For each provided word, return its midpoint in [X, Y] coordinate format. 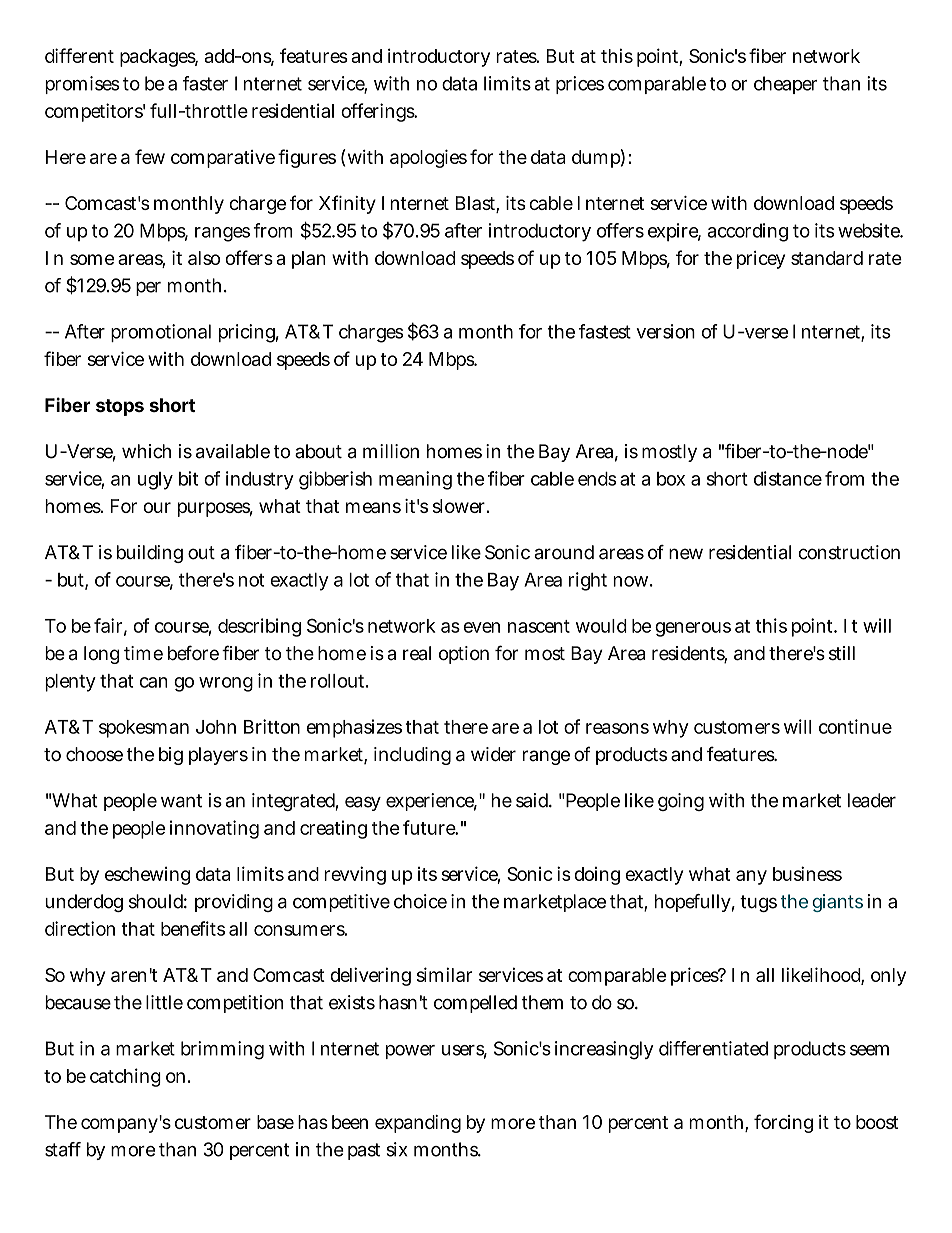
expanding [418, 1124]
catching [125, 1077]
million [391, 451]
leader [872, 800]
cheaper [785, 85]
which [146, 451]
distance [788, 478]
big [171, 756]
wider [493, 754]
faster [205, 83]
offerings [379, 112]
